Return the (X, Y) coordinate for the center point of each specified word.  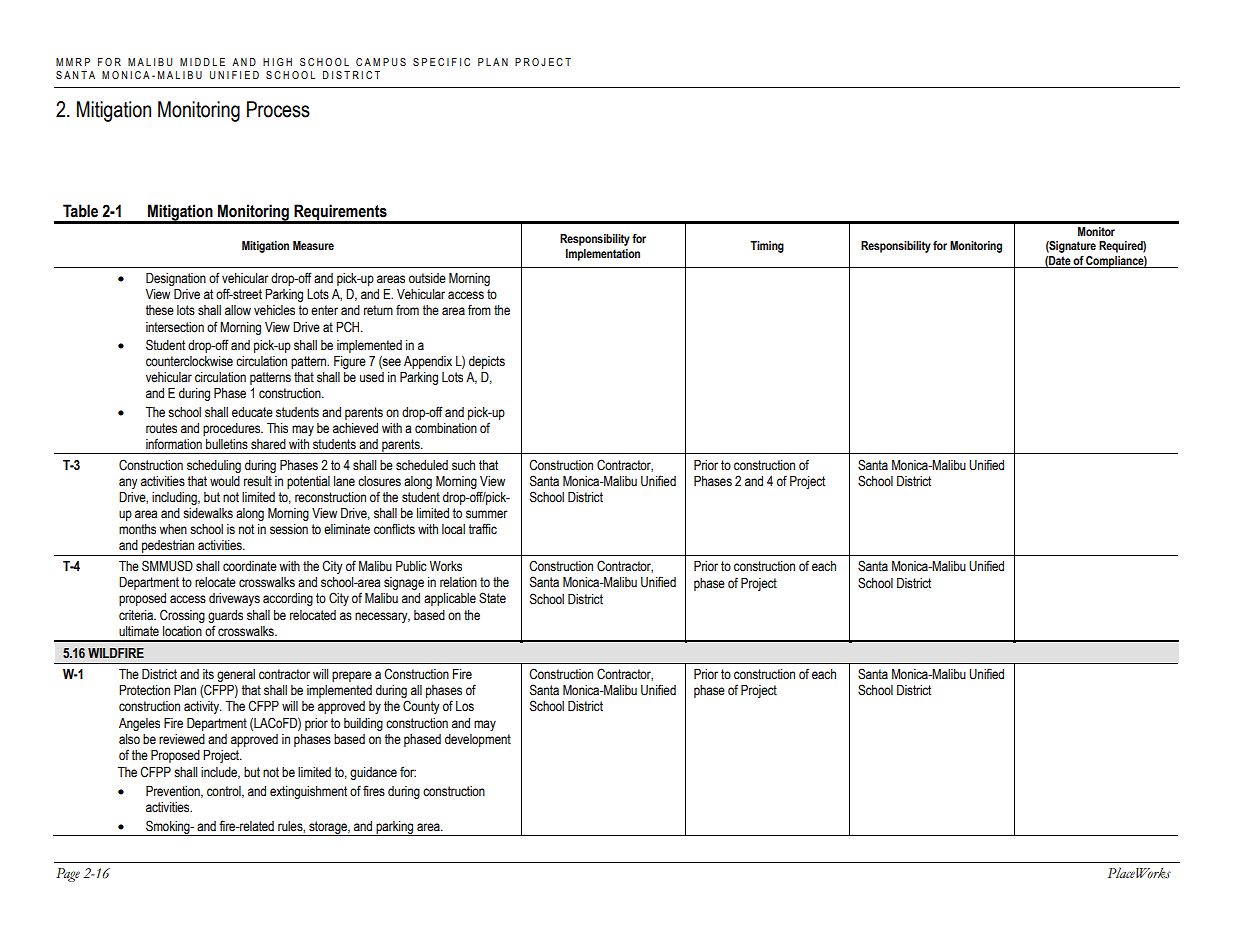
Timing (767, 247)
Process (278, 109)
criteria (137, 615)
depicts (487, 362)
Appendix (428, 362)
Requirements (340, 213)
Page (68, 875)
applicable (450, 599)
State (492, 598)
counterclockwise (189, 361)
